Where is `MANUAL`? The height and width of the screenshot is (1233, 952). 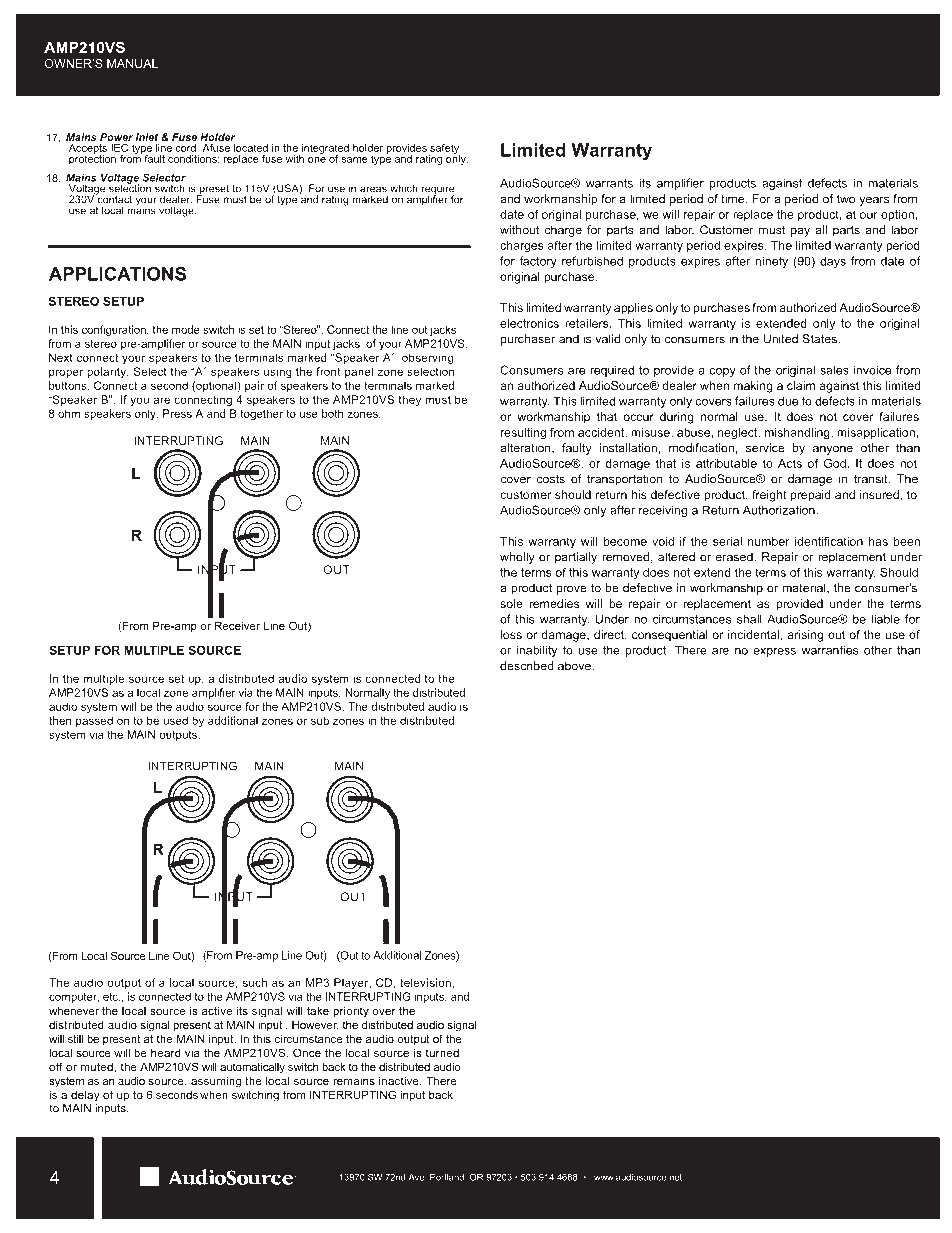 MANUAL is located at coordinates (132, 63).
